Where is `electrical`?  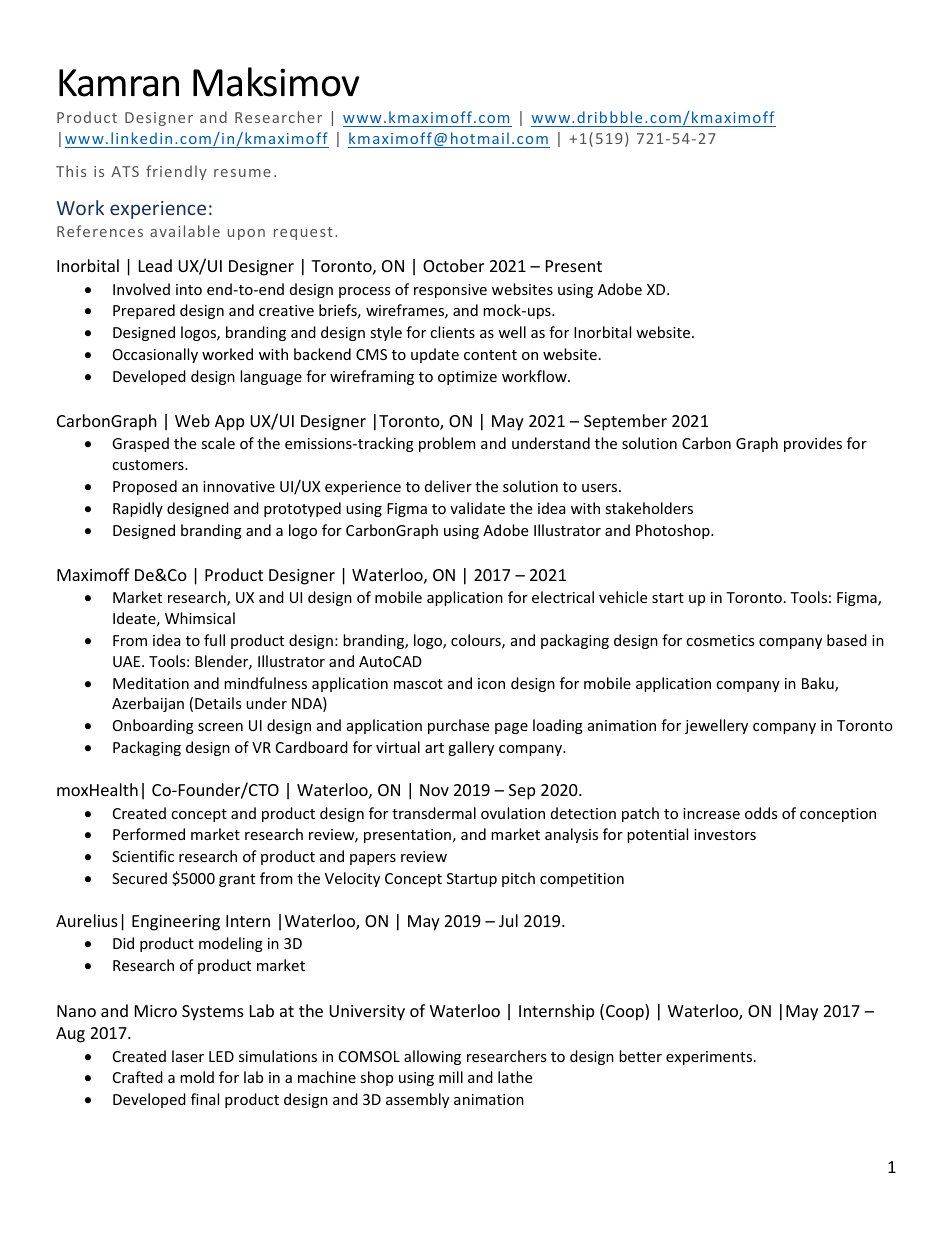
electrical is located at coordinates (563, 597).
